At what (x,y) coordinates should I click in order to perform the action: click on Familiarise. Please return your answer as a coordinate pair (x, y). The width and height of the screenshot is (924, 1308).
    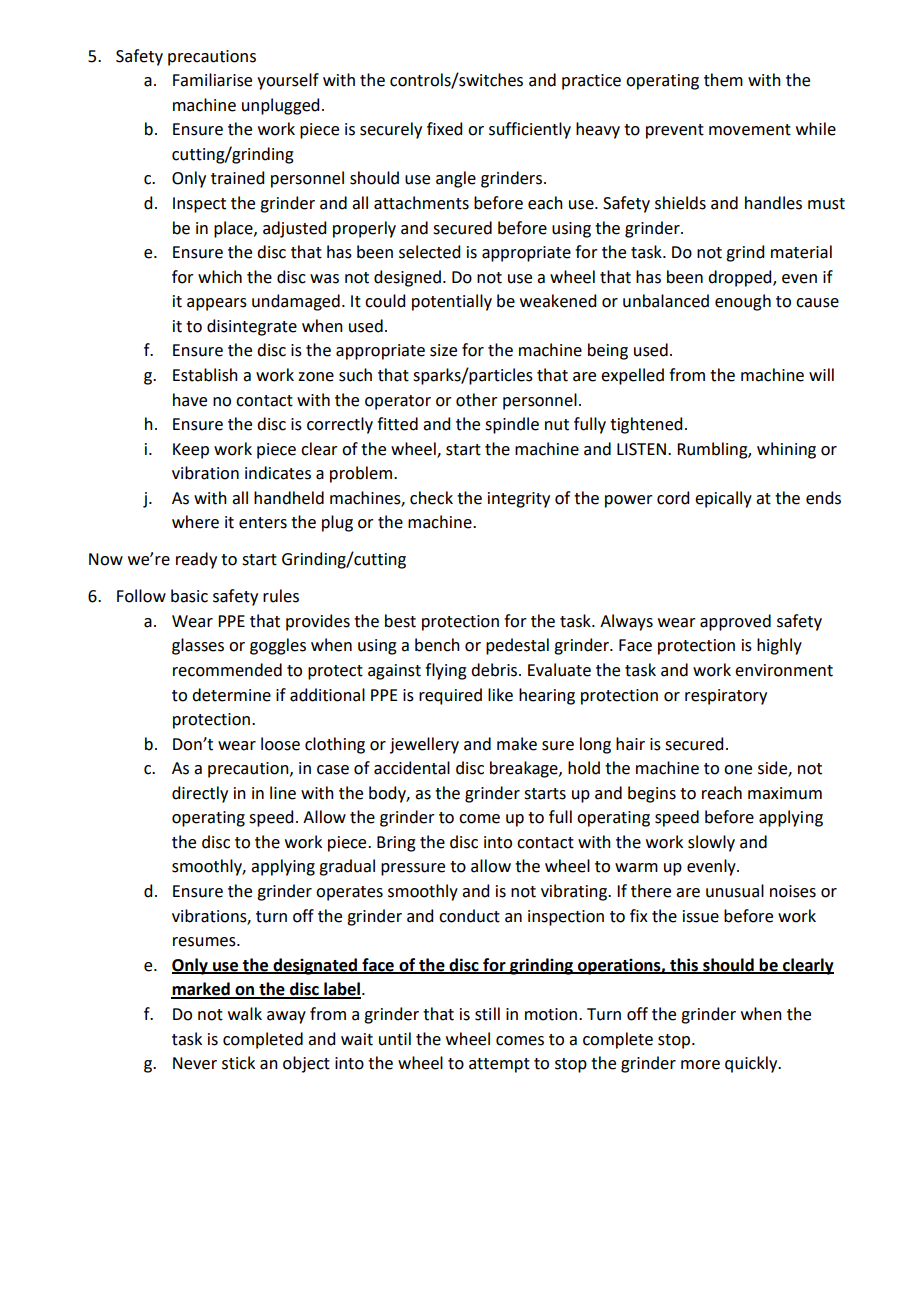
    Looking at the image, I should click on (212, 80).
